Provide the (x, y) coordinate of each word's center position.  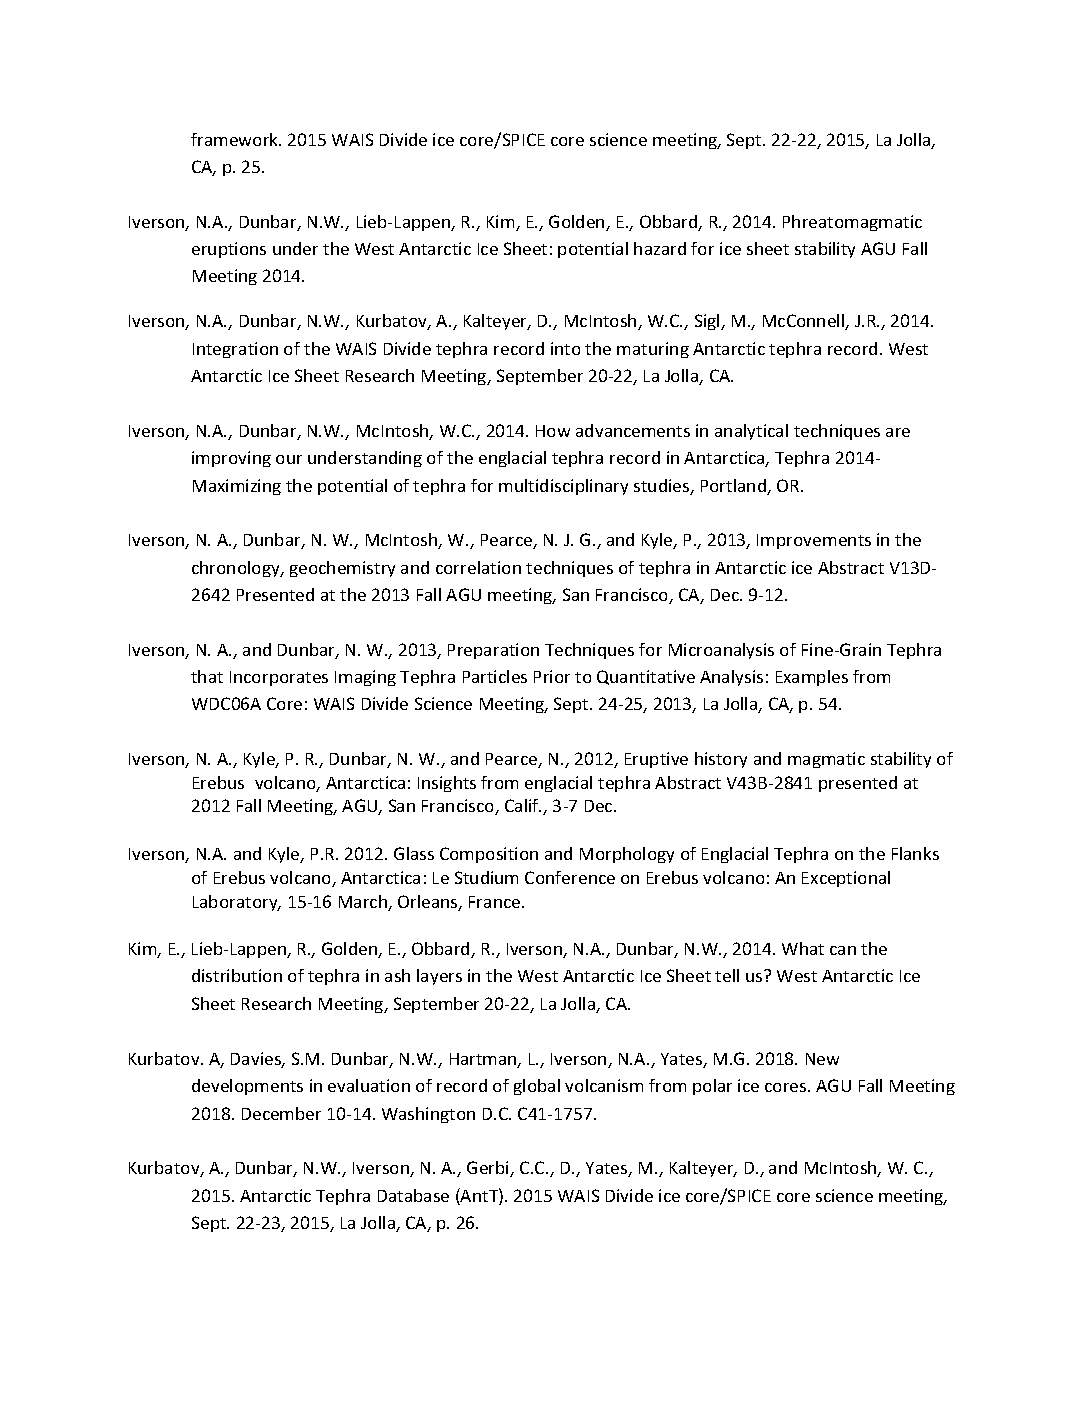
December (281, 1113)
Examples (812, 678)
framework (236, 139)
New (822, 1059)
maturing (653, 350)
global (537, 1087)
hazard (660, 248)
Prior (552, 676)
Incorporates (279, 678)
